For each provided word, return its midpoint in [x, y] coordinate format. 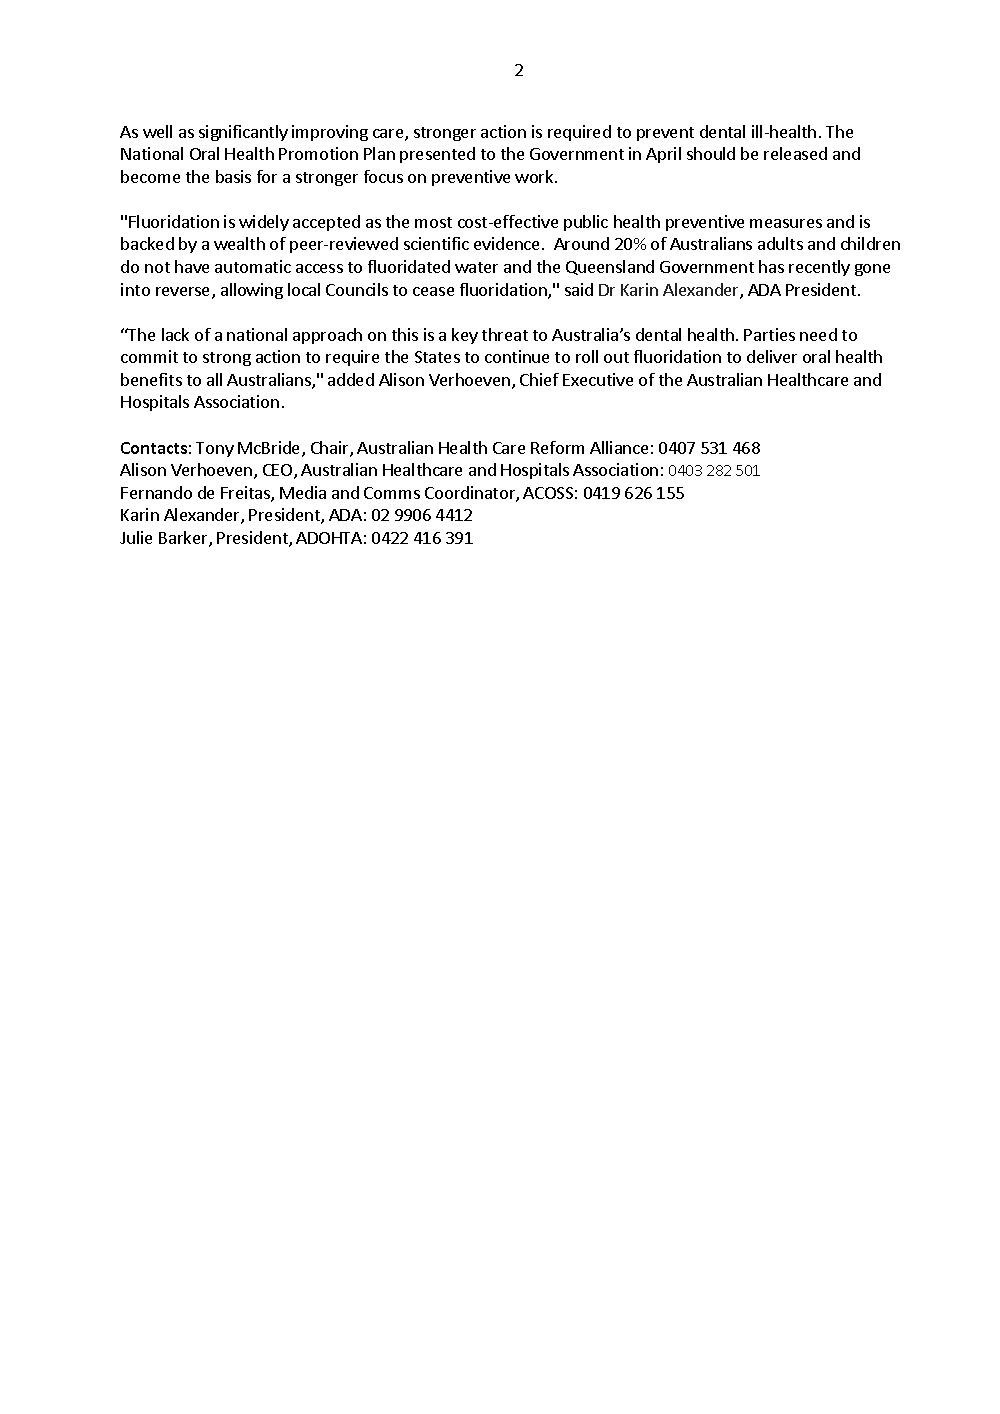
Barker [184, 539]
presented [437, 155]
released [795, 153]
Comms [392, 493]
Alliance [619, 447]
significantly [243, 133]
